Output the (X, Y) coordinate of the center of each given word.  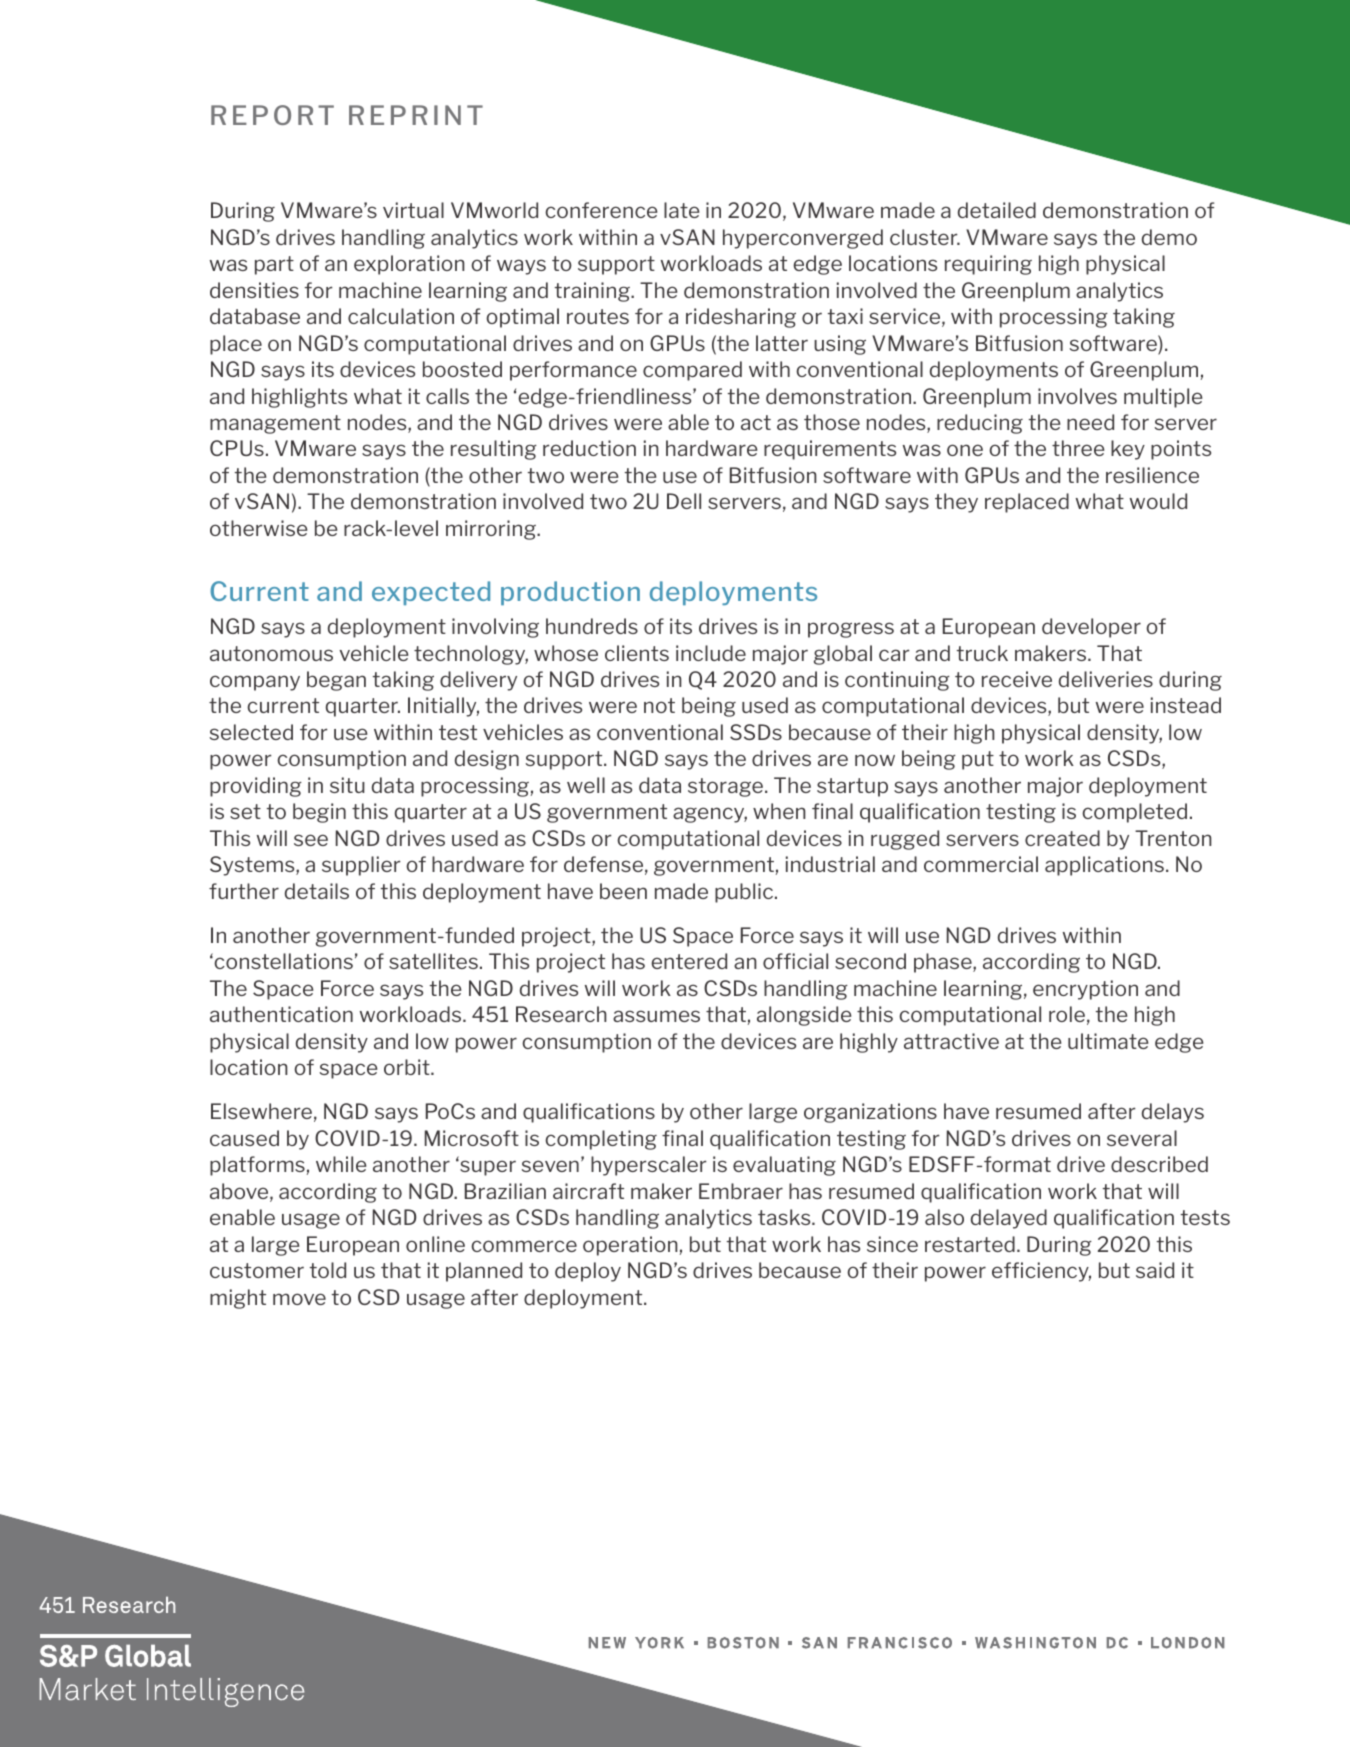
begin (319, 813)
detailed (997, 210)
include (711, 653)
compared (692, 371)
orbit (408, 1067)
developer (1091, 628)
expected (431, 593)
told (327, 1270)
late (681, 210)
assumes (656, 1016)
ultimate (1108, 1041)
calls (447, 396)
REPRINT (416, 115)
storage (727, 787)
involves (1077, 396)
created (1062, 838)
